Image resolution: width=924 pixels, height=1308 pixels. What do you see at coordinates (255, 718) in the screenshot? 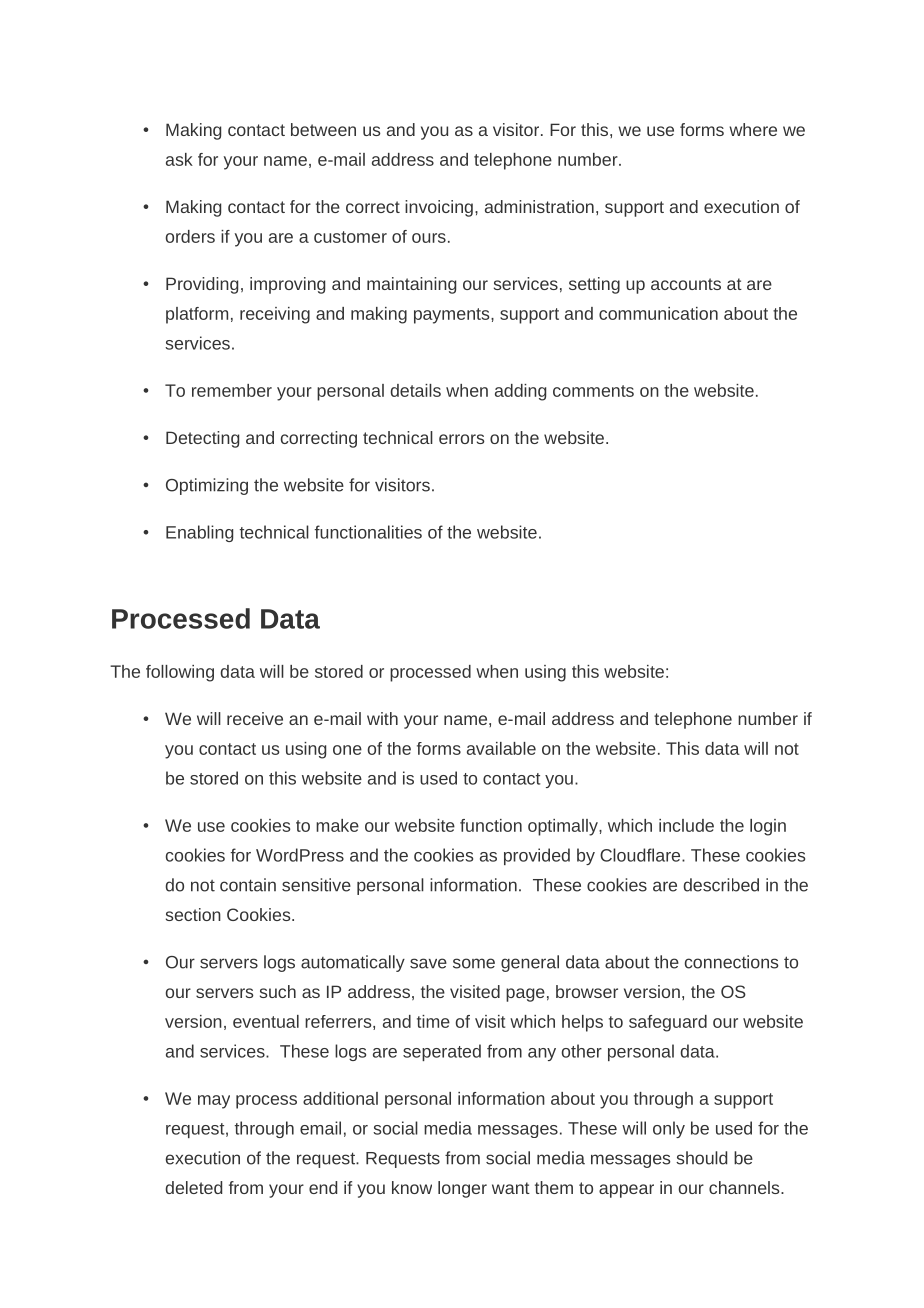
I see `receive` at bounding box center [255, 718].
